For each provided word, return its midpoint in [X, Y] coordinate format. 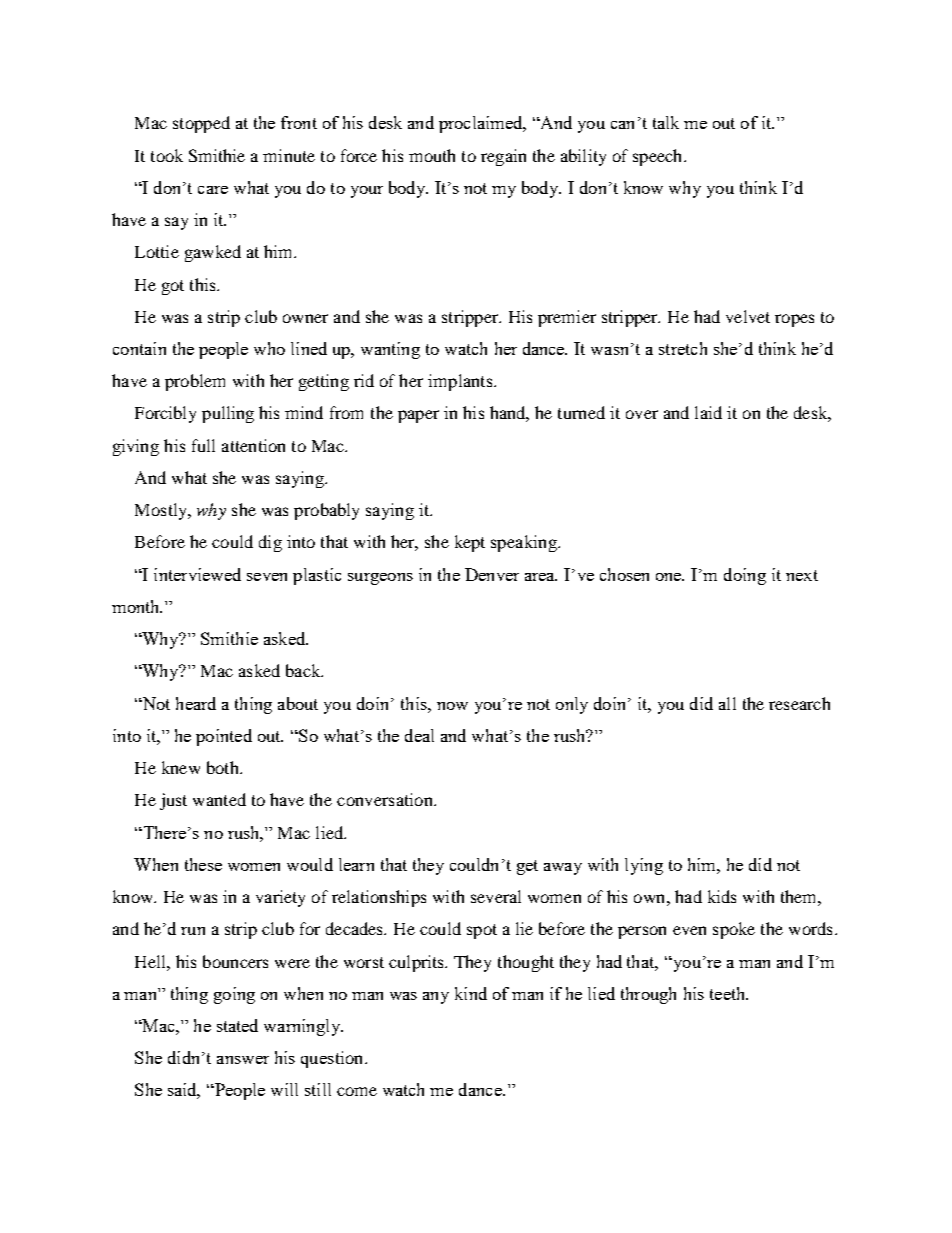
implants [461, 382]
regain [503, 157]
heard [196, 703]
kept [470, 543]
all [727, 703]
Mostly [162, 511]
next [802, 575]
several [496, 896]
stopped [201, 124]
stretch [683, 348]
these [203, 864]
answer [243, 1060]
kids [722, 896]
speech [659, 157]
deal [419, 735]
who [269, 348]
